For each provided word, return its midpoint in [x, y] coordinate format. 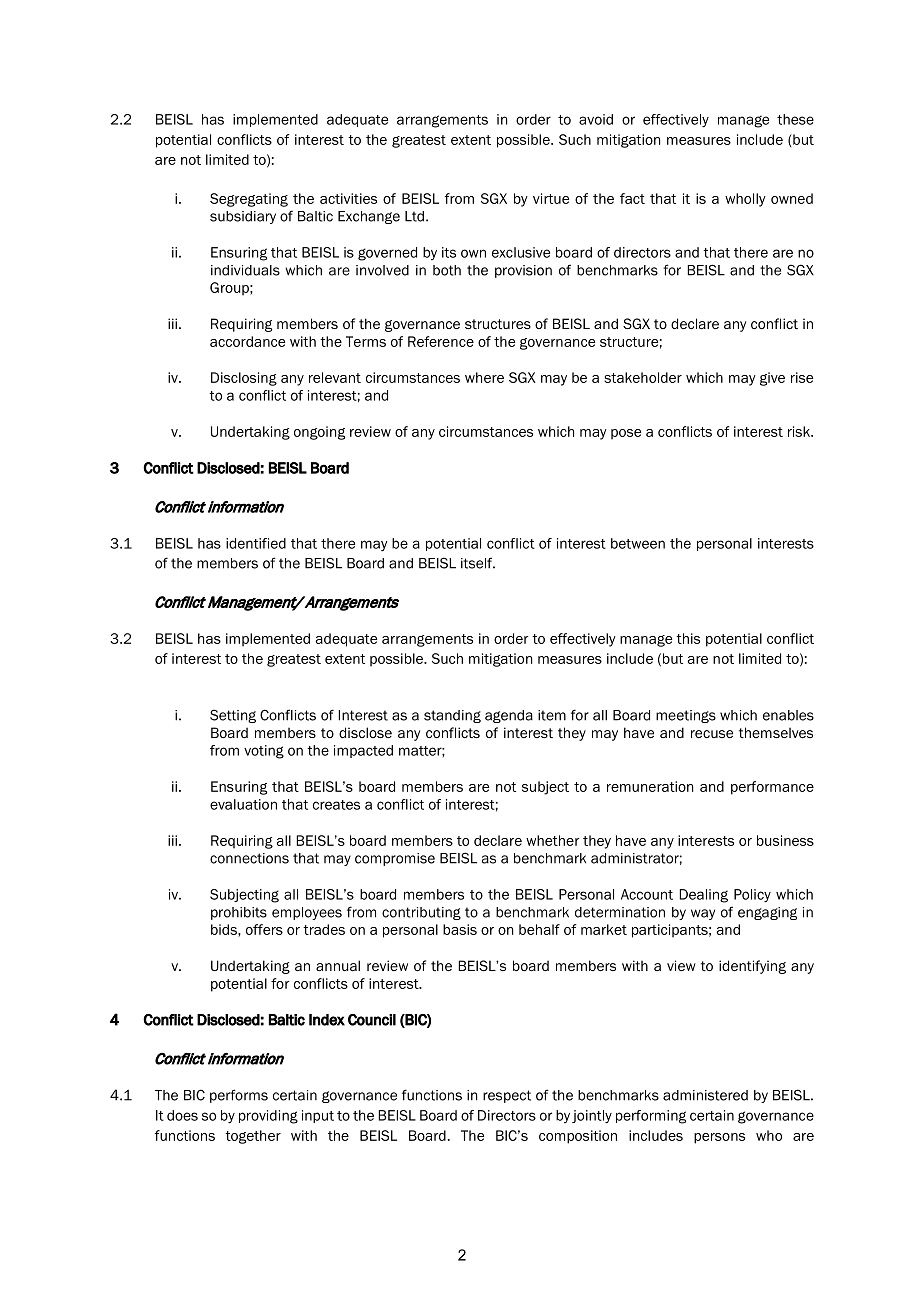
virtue [551, 198]
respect [507, 1096]
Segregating [249, 200]
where [484, 377]
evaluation [243, 804]
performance [772, 788]
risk [800, 431]
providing [268, 1117]
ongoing [319, 433]
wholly [745, 200]
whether [552, 840]
